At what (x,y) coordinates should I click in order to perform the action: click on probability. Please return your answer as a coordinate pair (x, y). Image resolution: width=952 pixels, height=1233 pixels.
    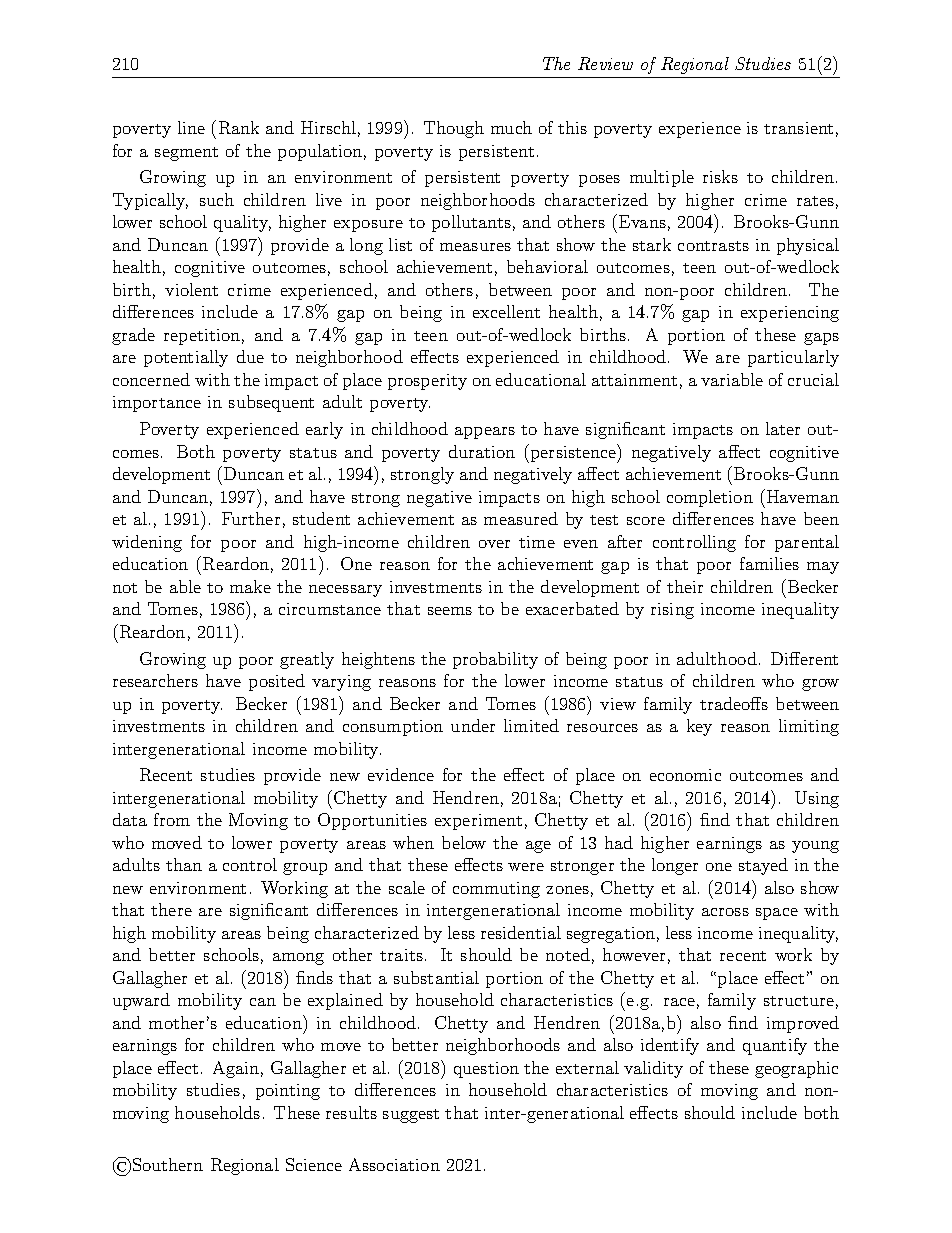
    Looking at the image, I should click on (495, 660).
